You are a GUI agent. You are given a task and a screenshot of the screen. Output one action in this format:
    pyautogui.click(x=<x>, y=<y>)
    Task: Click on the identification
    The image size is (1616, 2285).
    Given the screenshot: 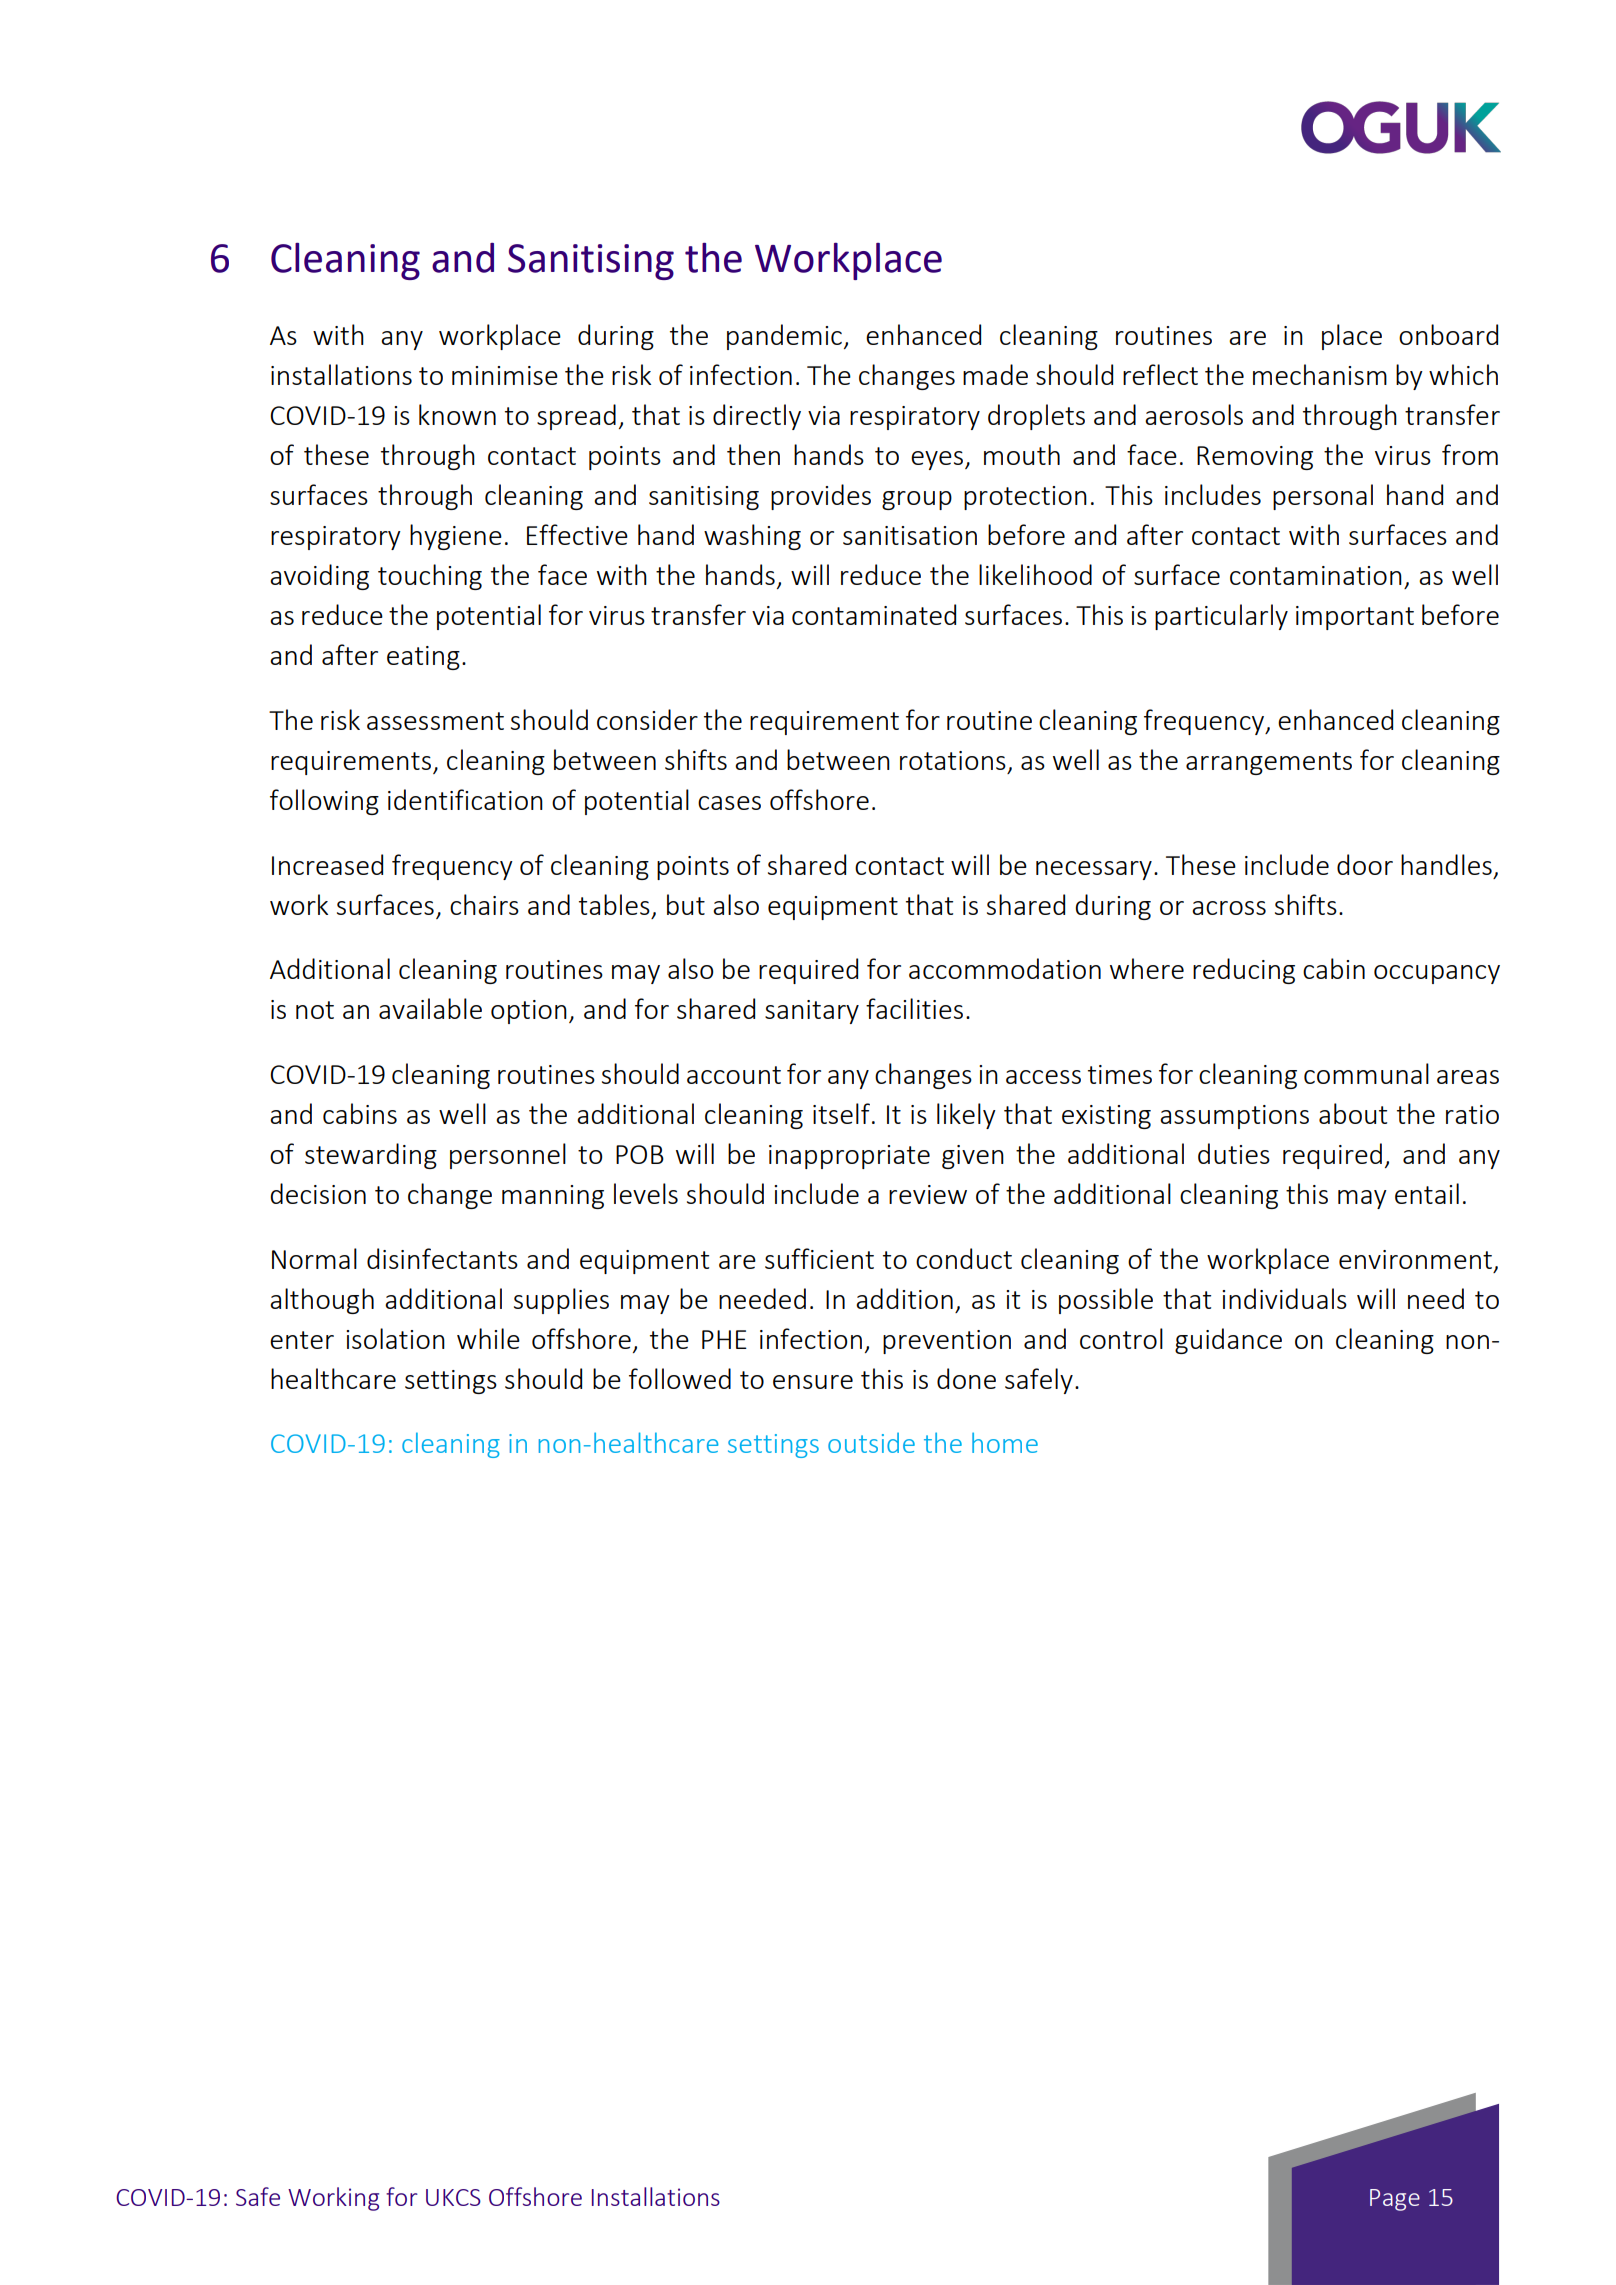 What is the action you would take?
    pyautogui.click(x=465, y=799)
